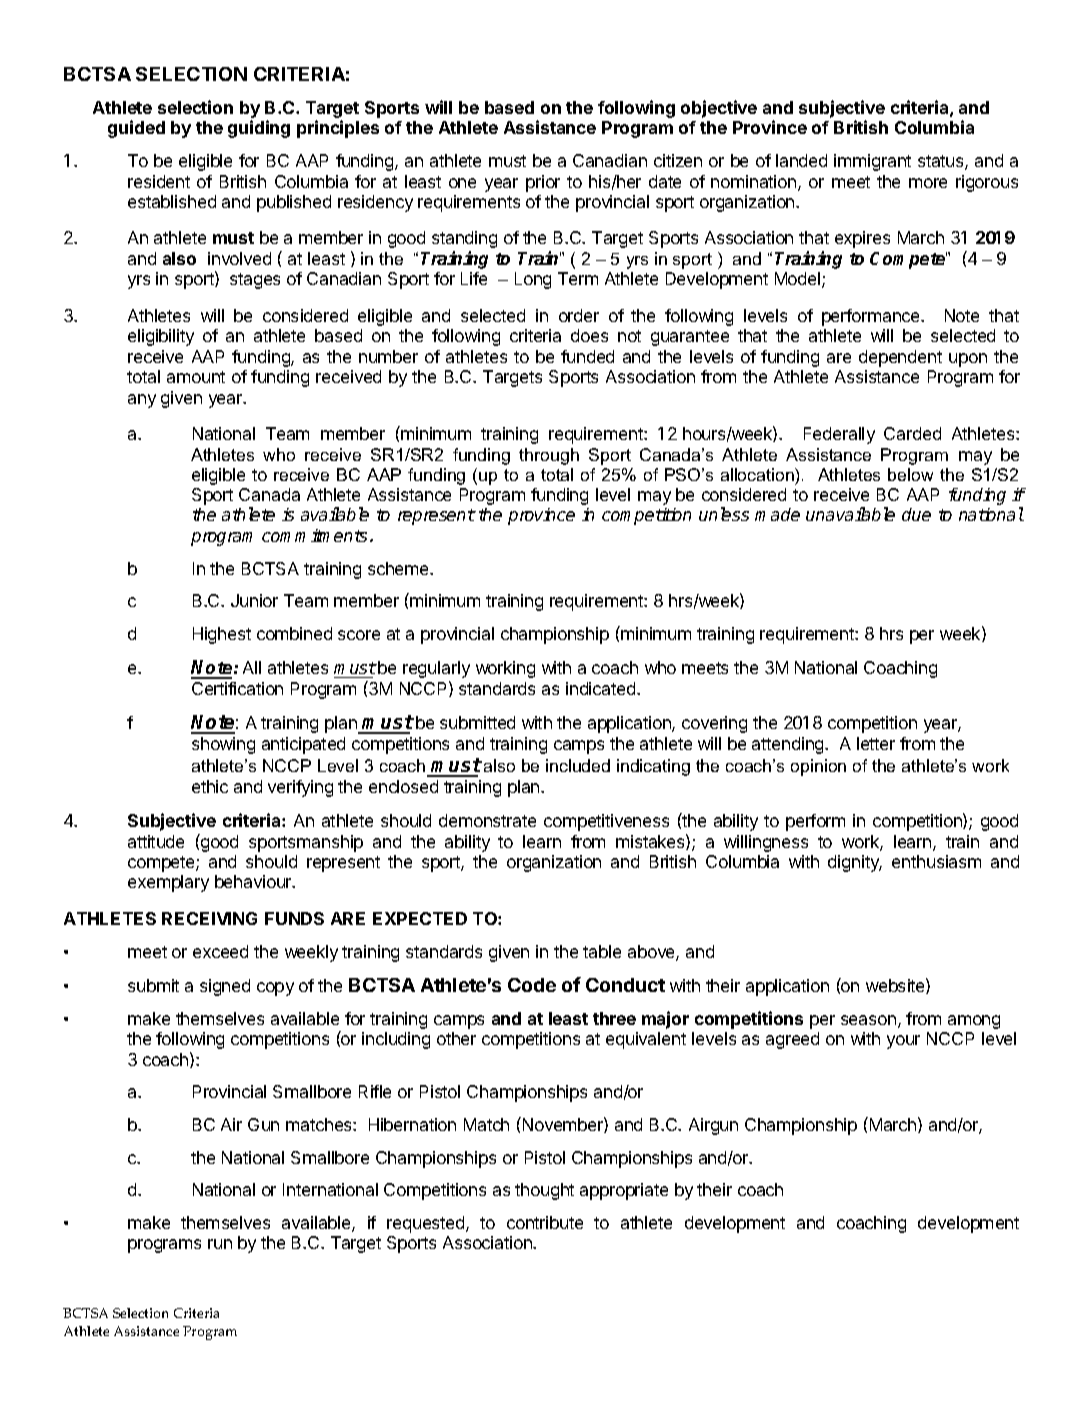 This screenshot has width=1084, height=1403. I want to click on Certification, so click(237, 688).
